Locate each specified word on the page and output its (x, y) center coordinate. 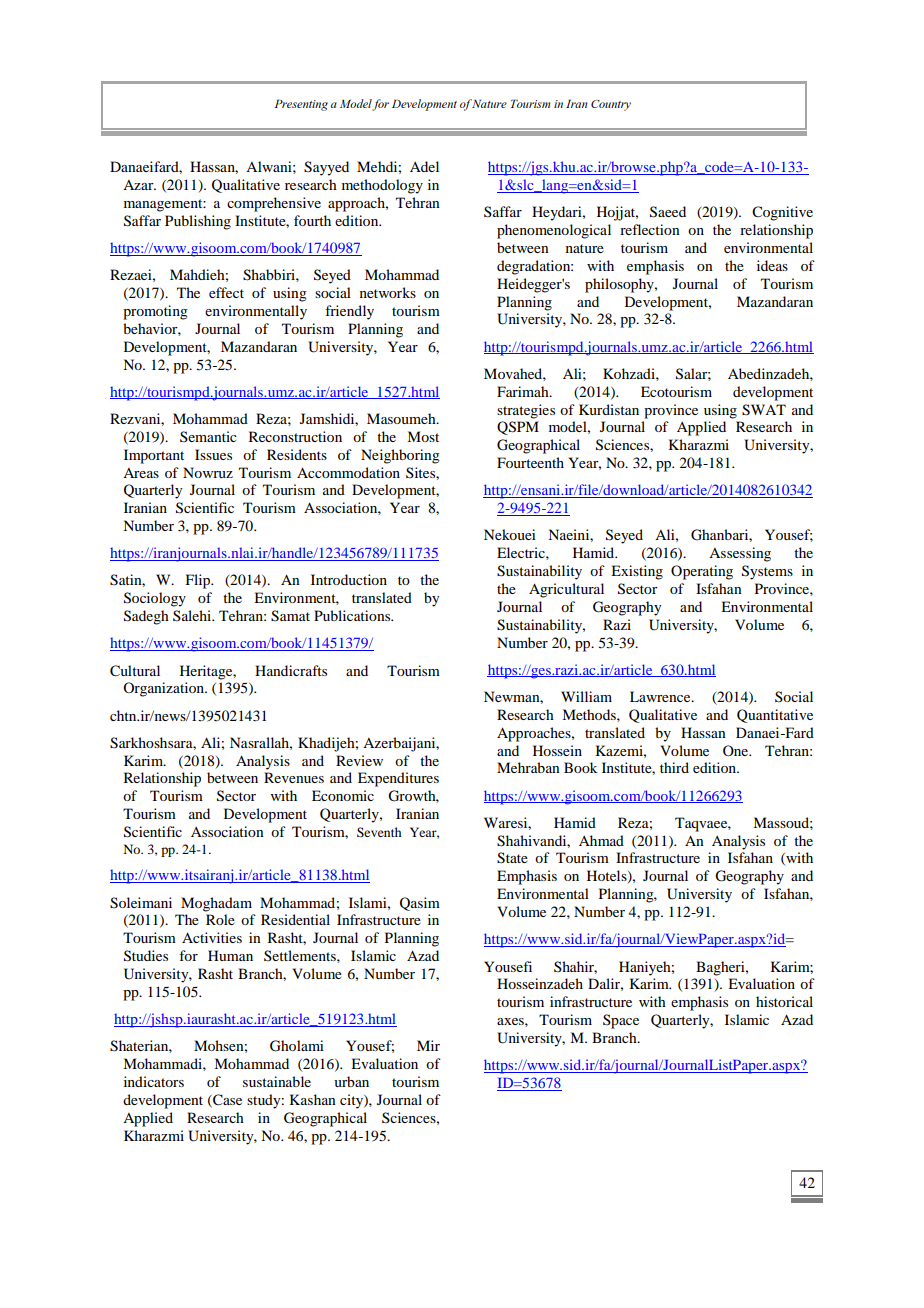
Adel (424, 166)
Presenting (301, 105)
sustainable (277, 1081)
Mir (428, 1045)
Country (611, 105)
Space (621, 1021)
